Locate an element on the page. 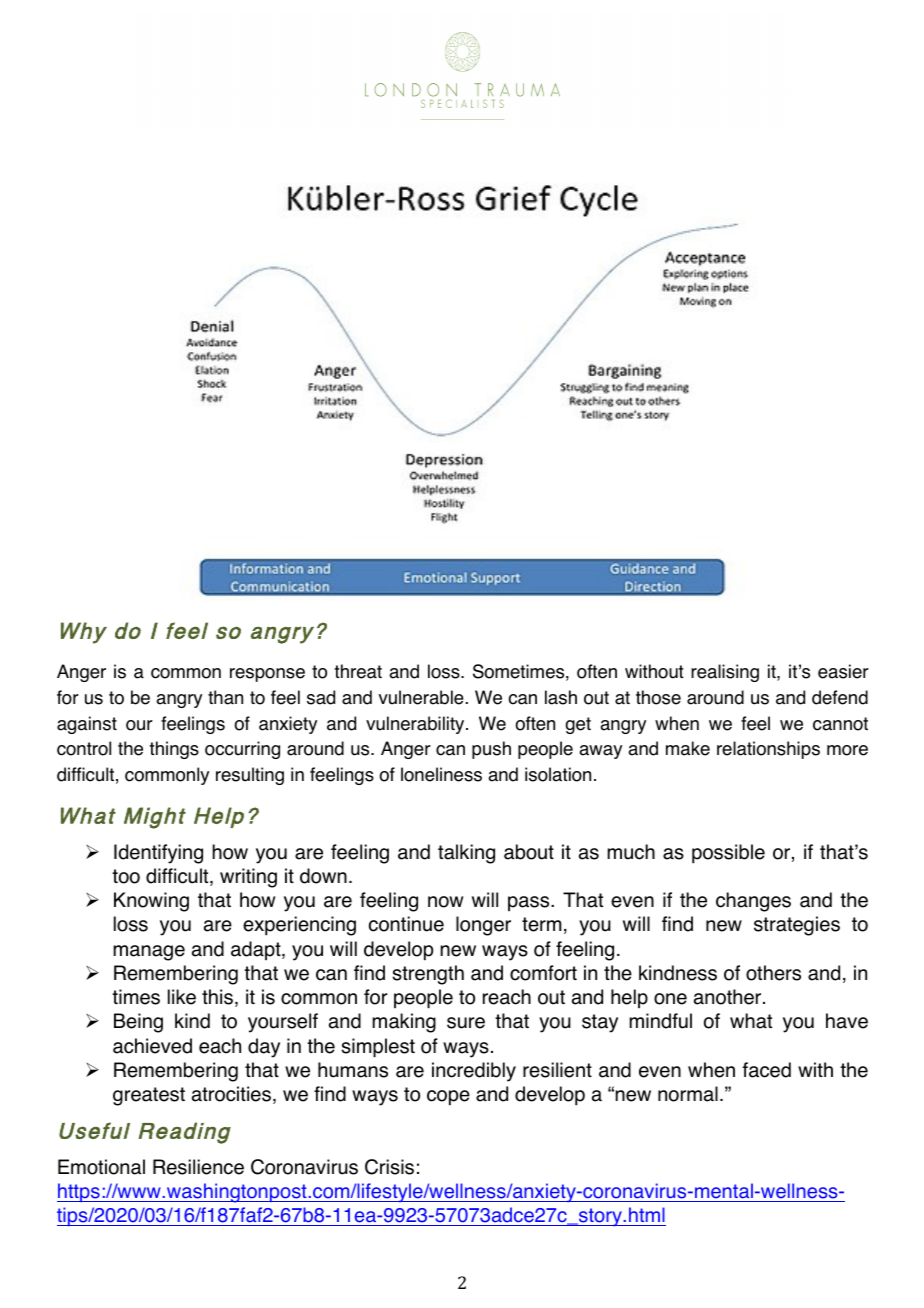 Image resolution: width=924 pixels, height=1308 pixels. strength is located at coordinates (428, 975).
